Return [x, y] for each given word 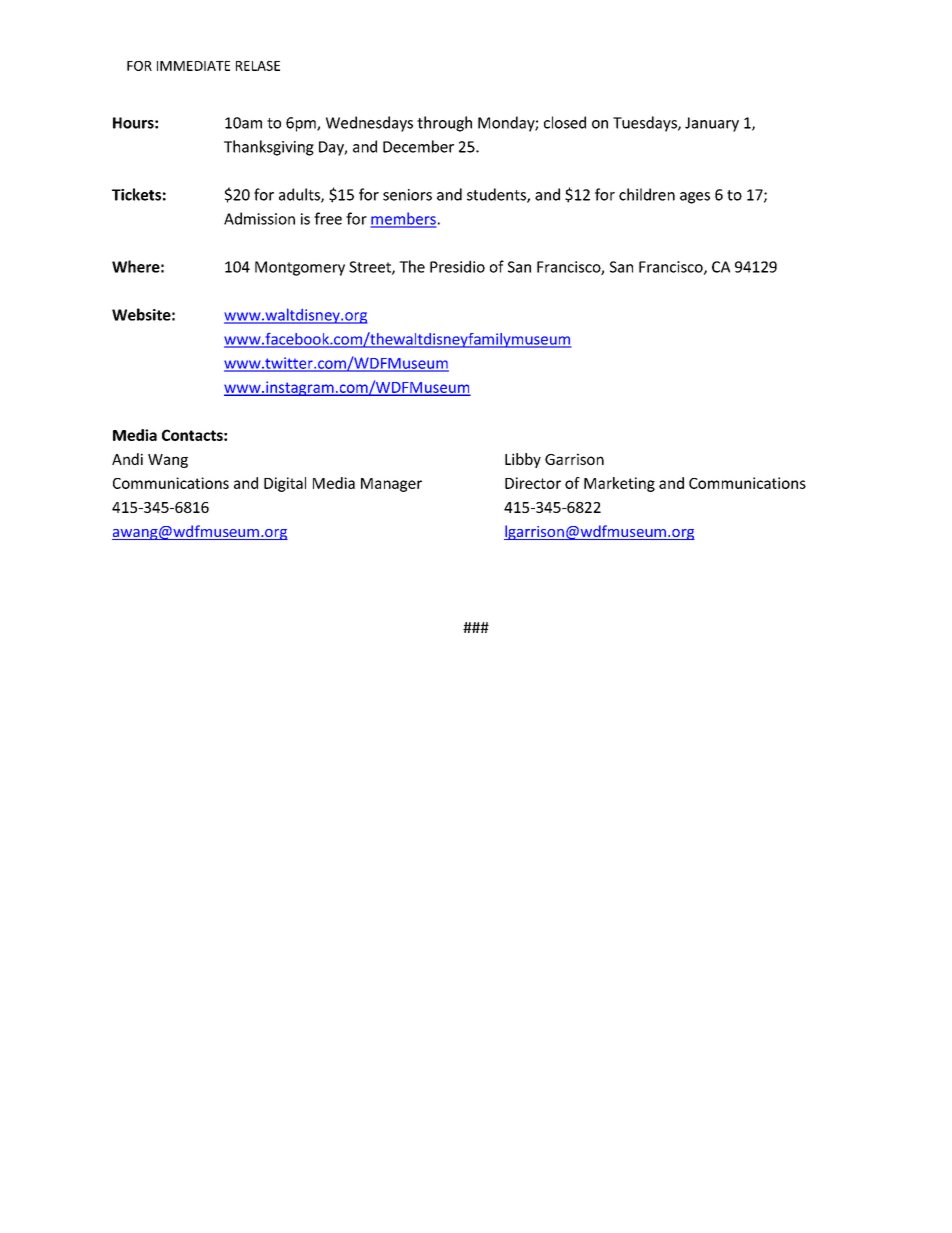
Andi [127, 459]
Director [533, 483]
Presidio [457, 266]
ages [695, 198]
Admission [259, 218]
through [444, 124]
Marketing [619, 484]
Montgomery [300, 268]
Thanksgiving [269, 148]
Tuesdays [646, 124]
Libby [523, 460]
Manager [391, 485]
